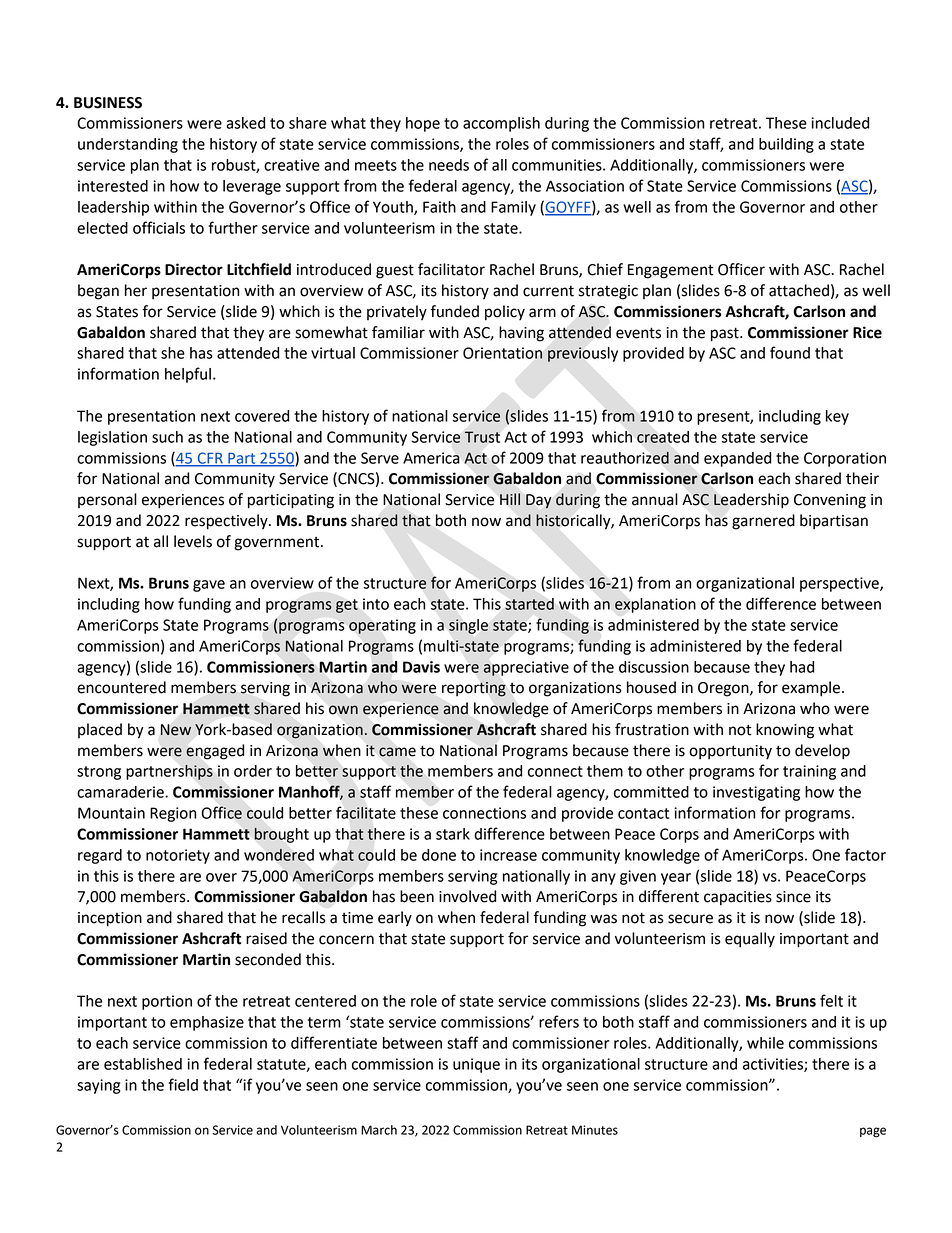 The image size is (952, 1233). What do you see at coordinates (501, 124) in the screenshot?
I see `accomplish` at bounding box center [501, 124].
